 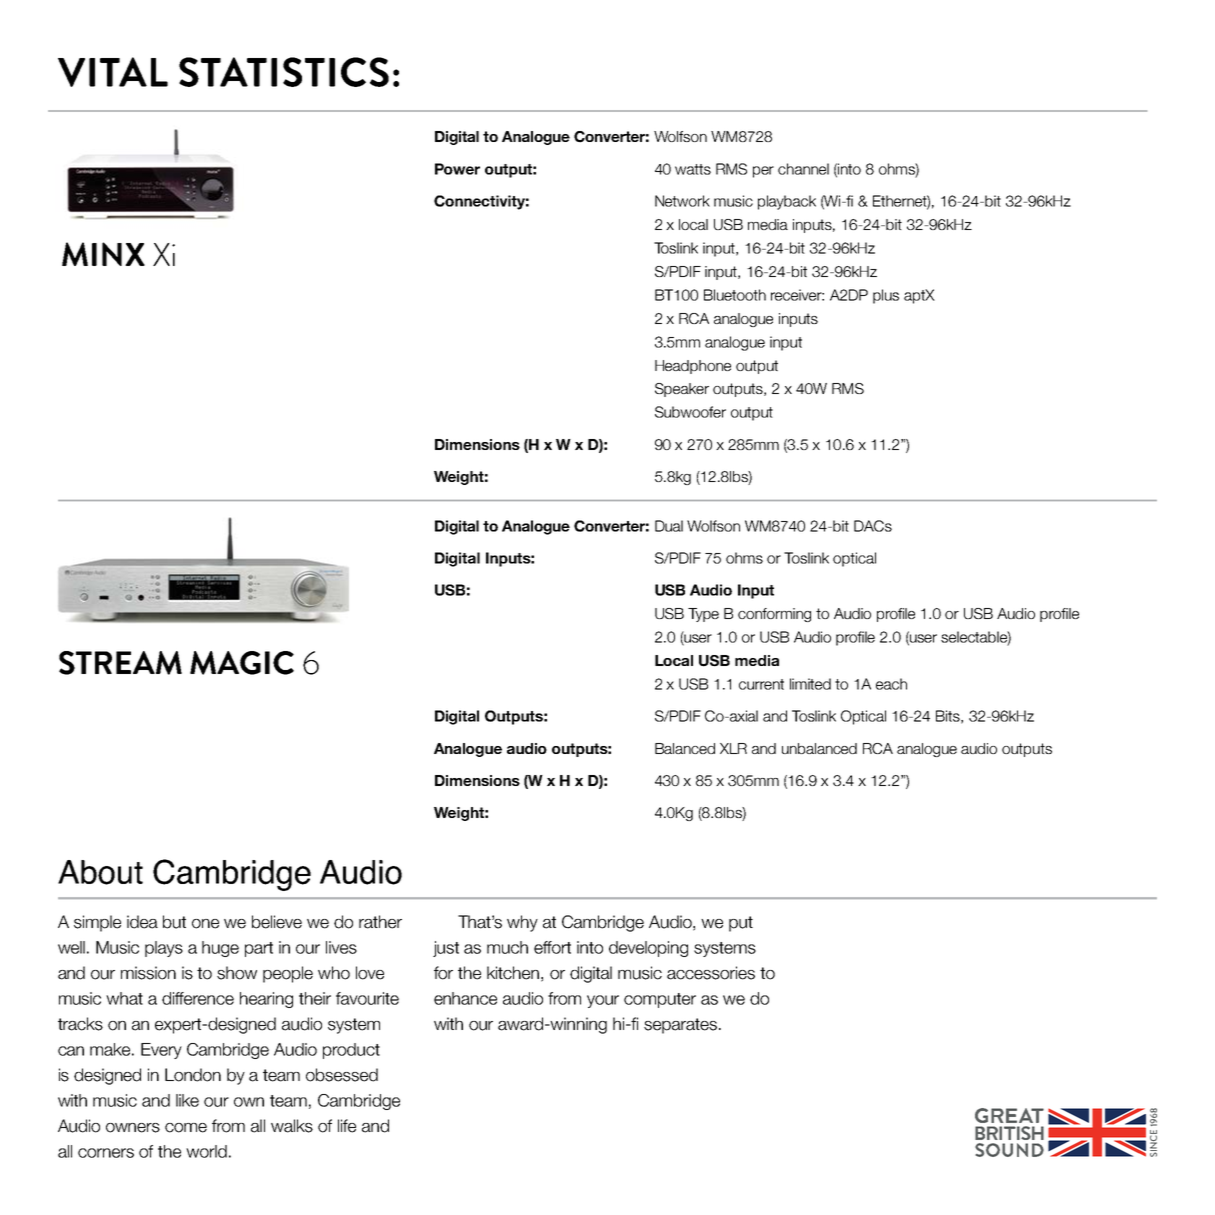 I want to click on Power, so click(x=457, y=169).
